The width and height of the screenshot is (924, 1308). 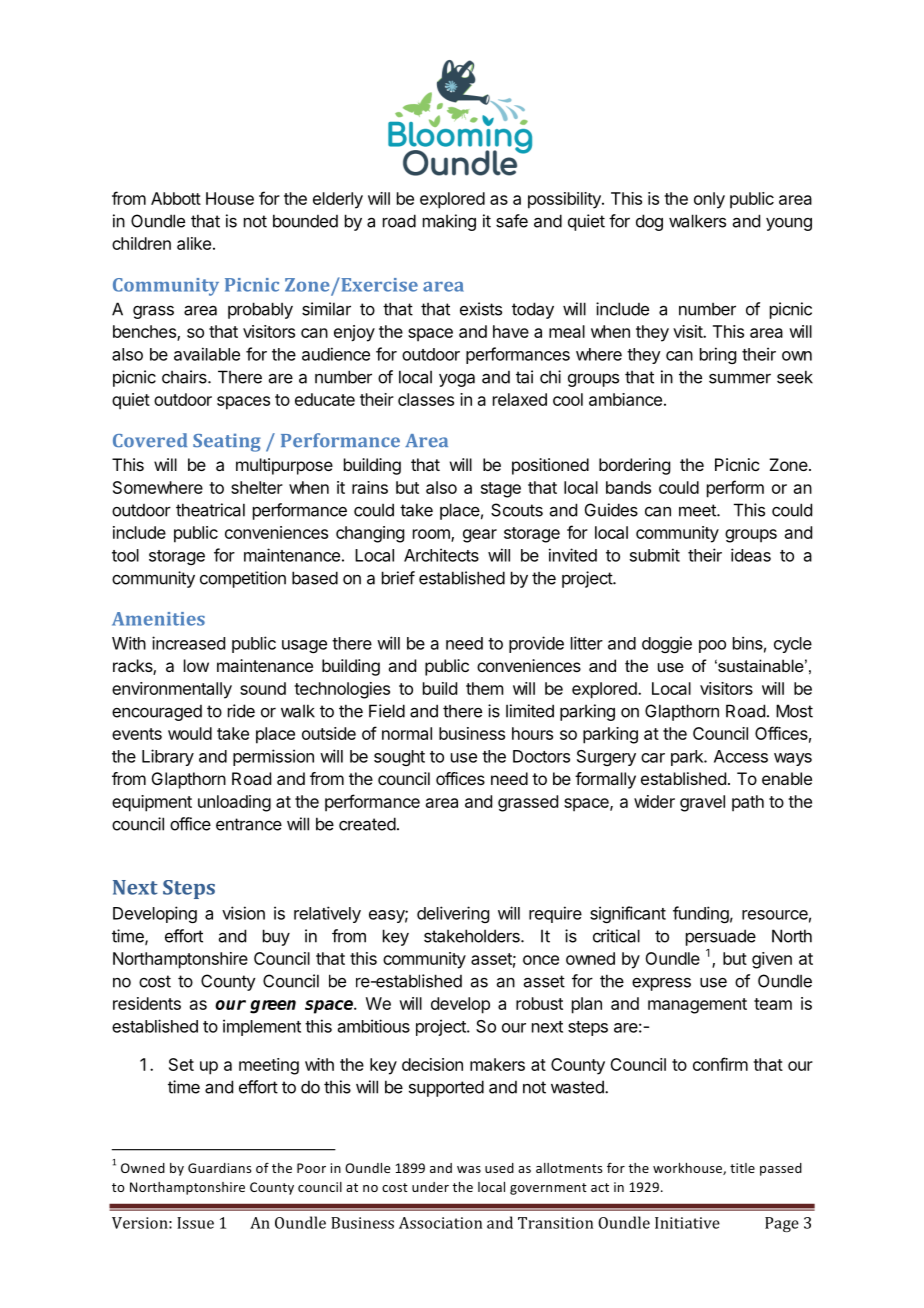 I want to click on would, so click(x=190, y=733).
